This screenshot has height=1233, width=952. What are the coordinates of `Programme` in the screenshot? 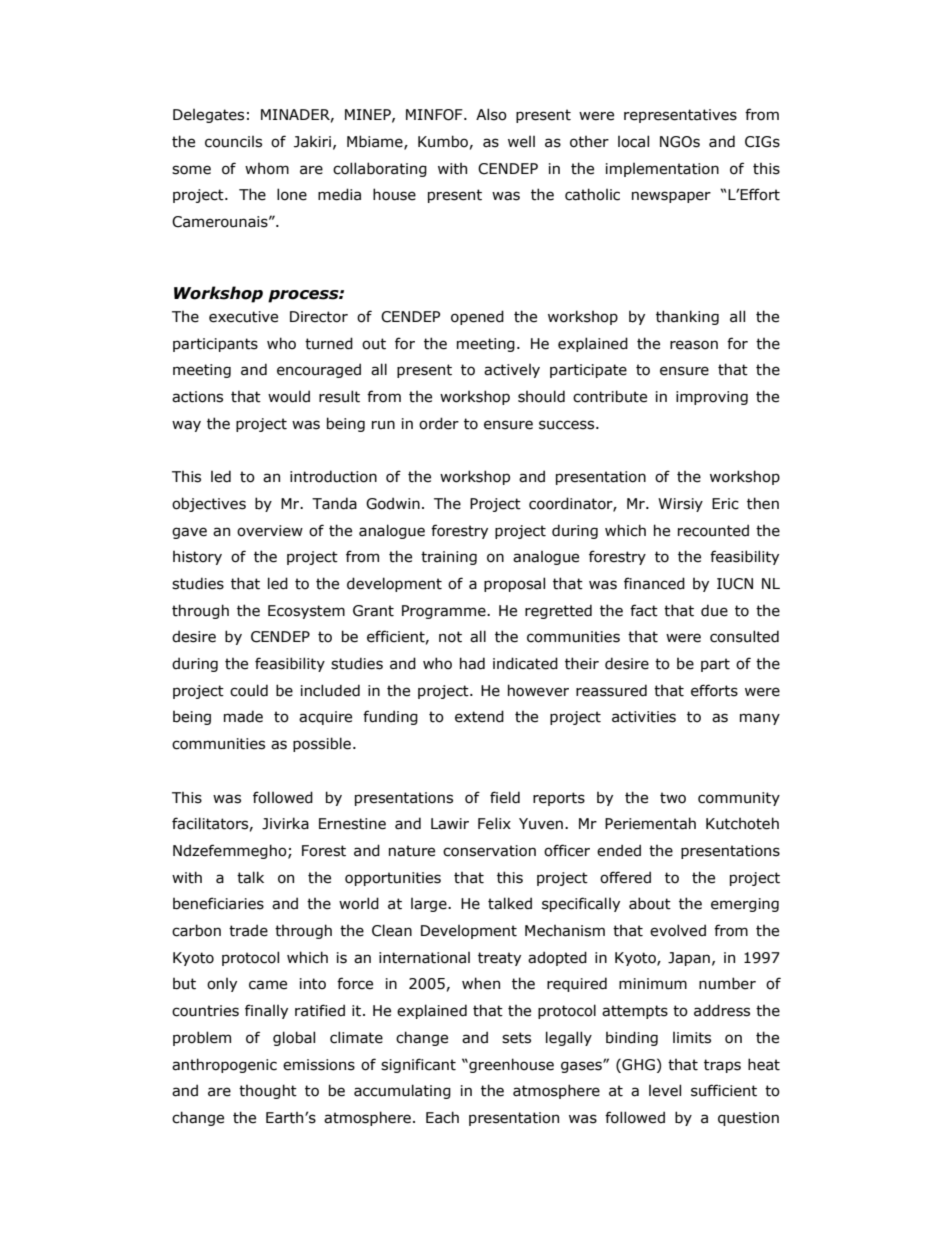 It's located at (445, 612).
